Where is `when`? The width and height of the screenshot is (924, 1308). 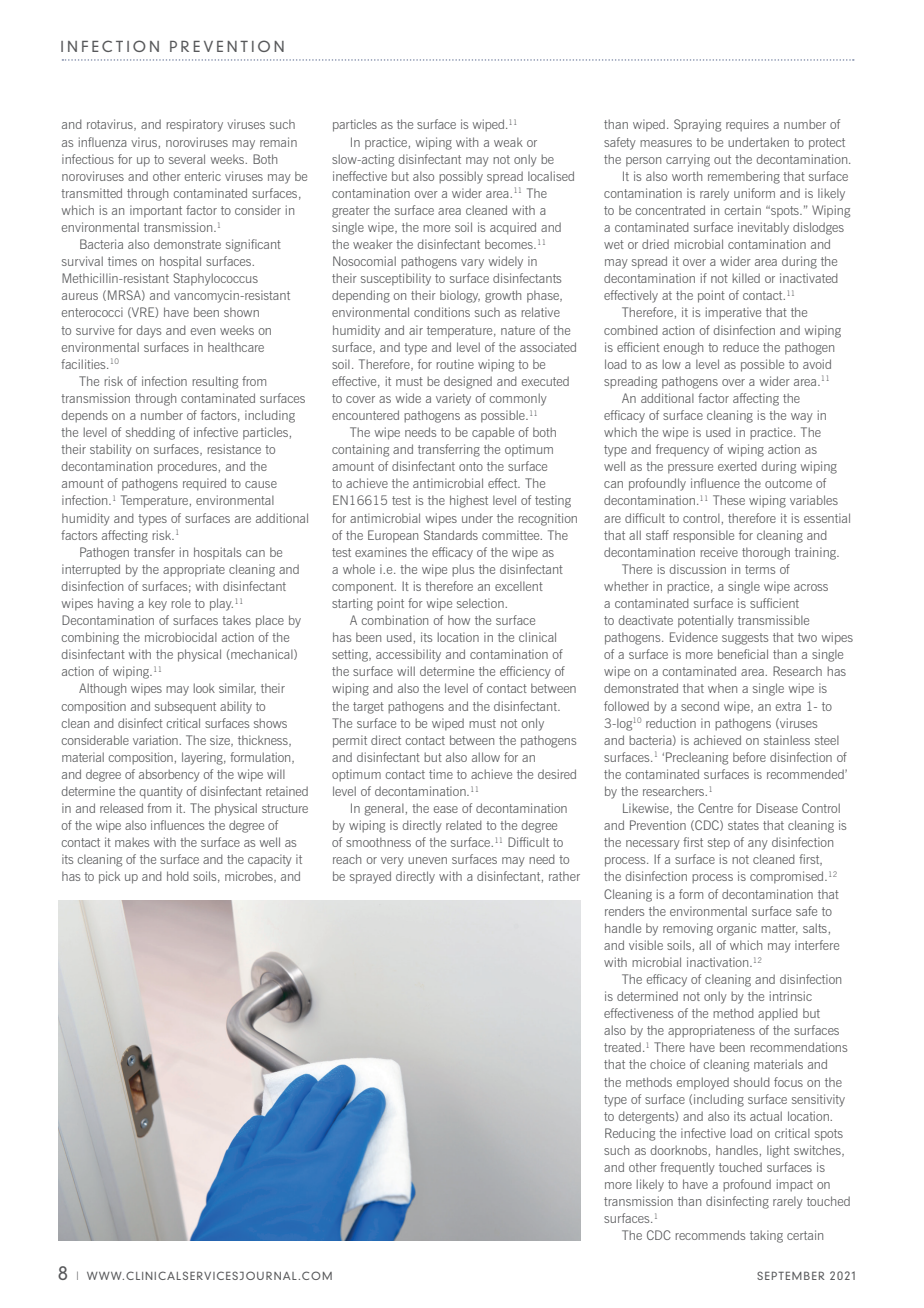
when is located at coordinates (722, 688).
